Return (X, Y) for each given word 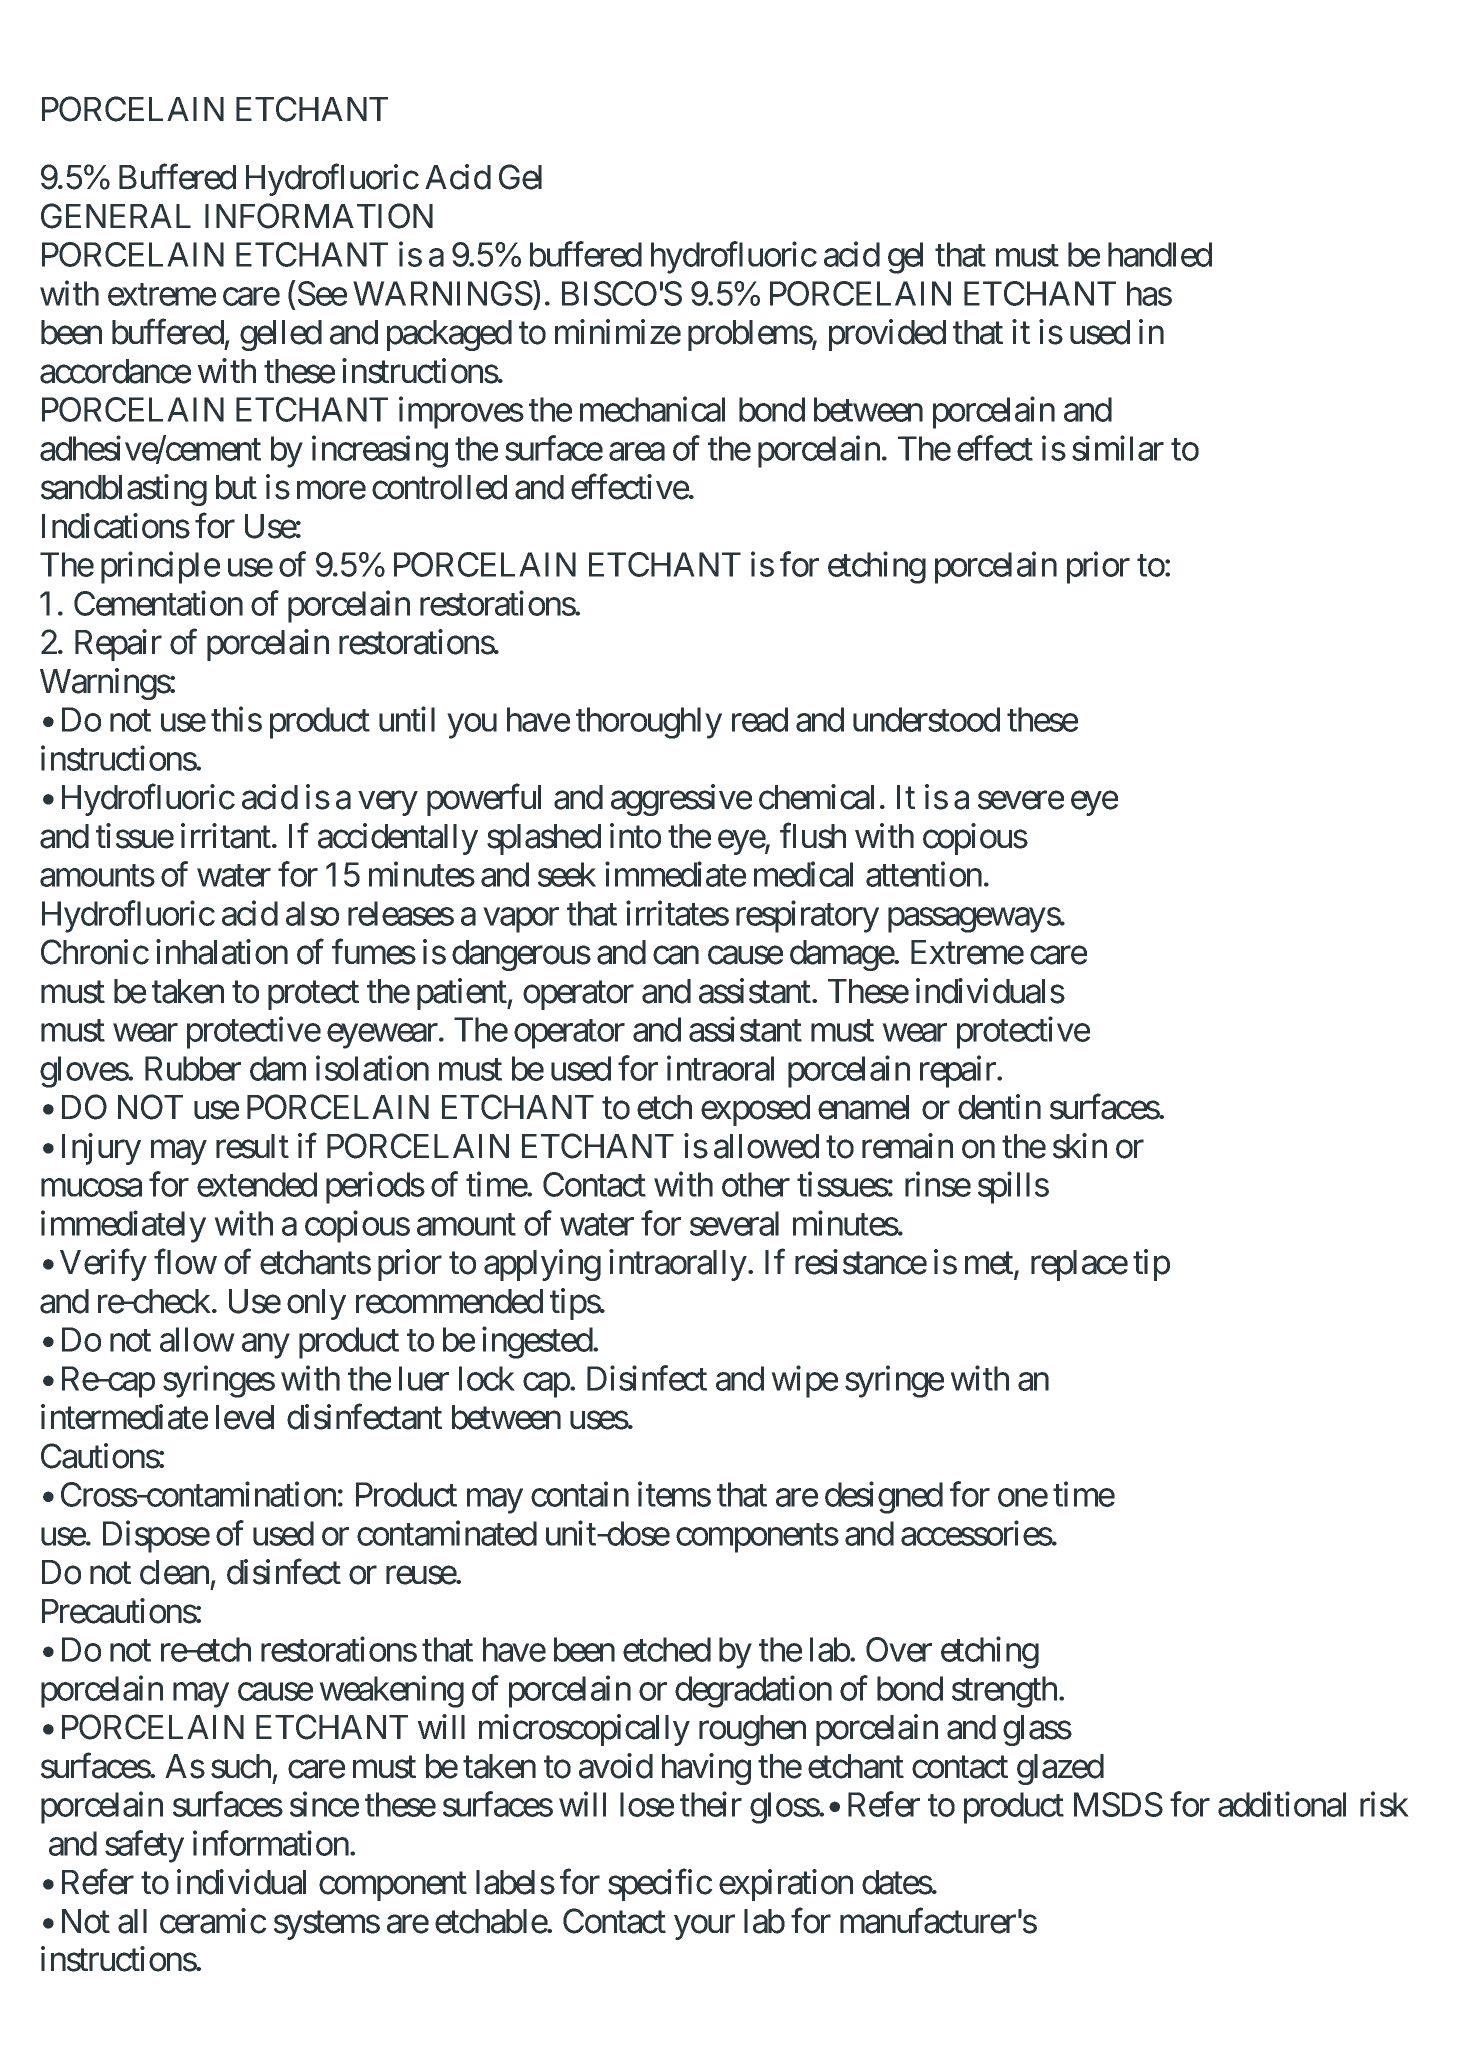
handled (1160, 254)
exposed (755, 1110)
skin (1080, 1146)
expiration (786, 1885)
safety (144, 1847)
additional (1282, 1804)
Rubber (193, 1068)
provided (887, 335)
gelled (281, 335)
